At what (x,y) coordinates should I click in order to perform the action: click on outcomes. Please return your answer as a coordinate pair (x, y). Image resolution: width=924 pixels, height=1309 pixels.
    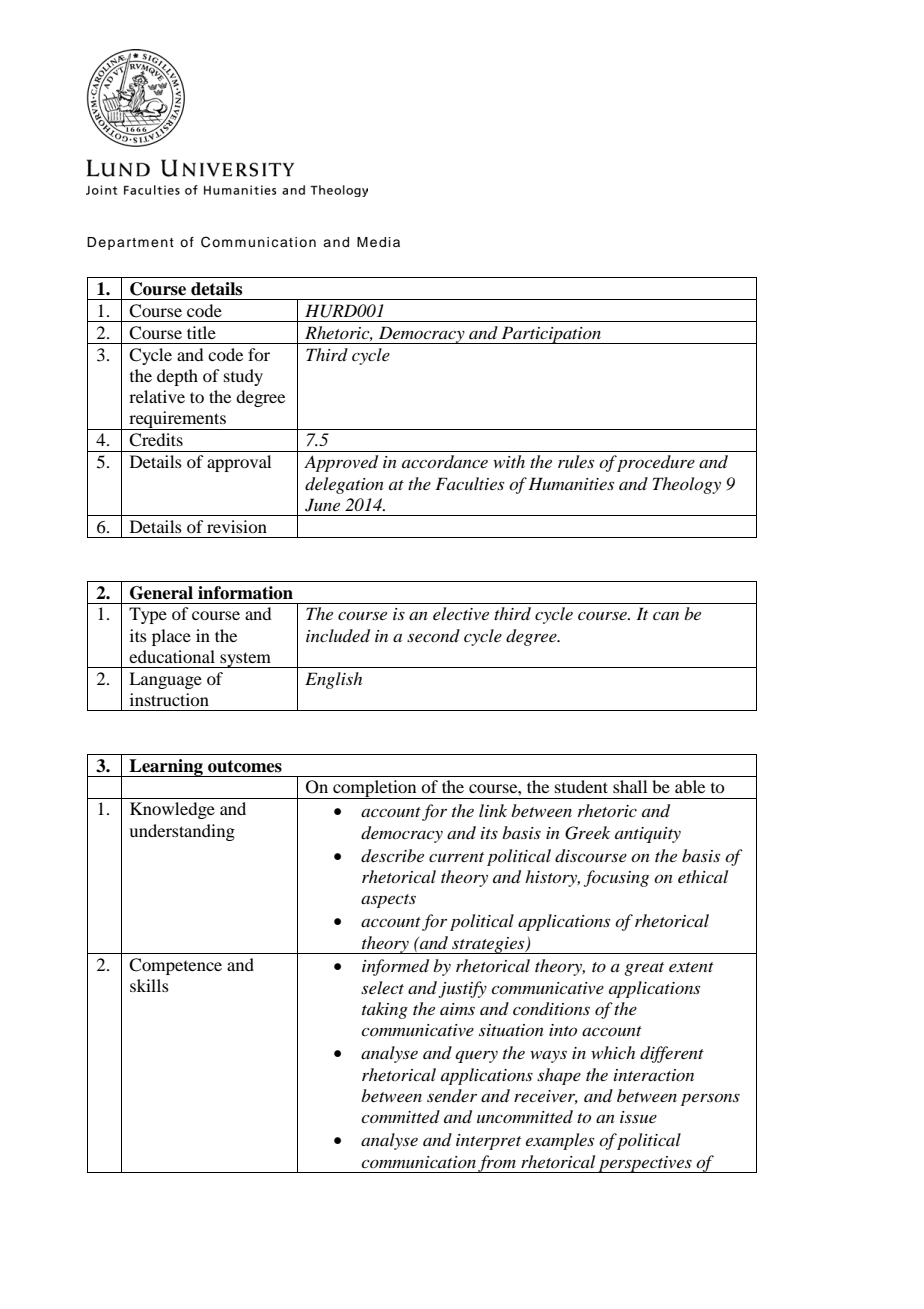
    Looking at the image, I should click on (245, 766).
